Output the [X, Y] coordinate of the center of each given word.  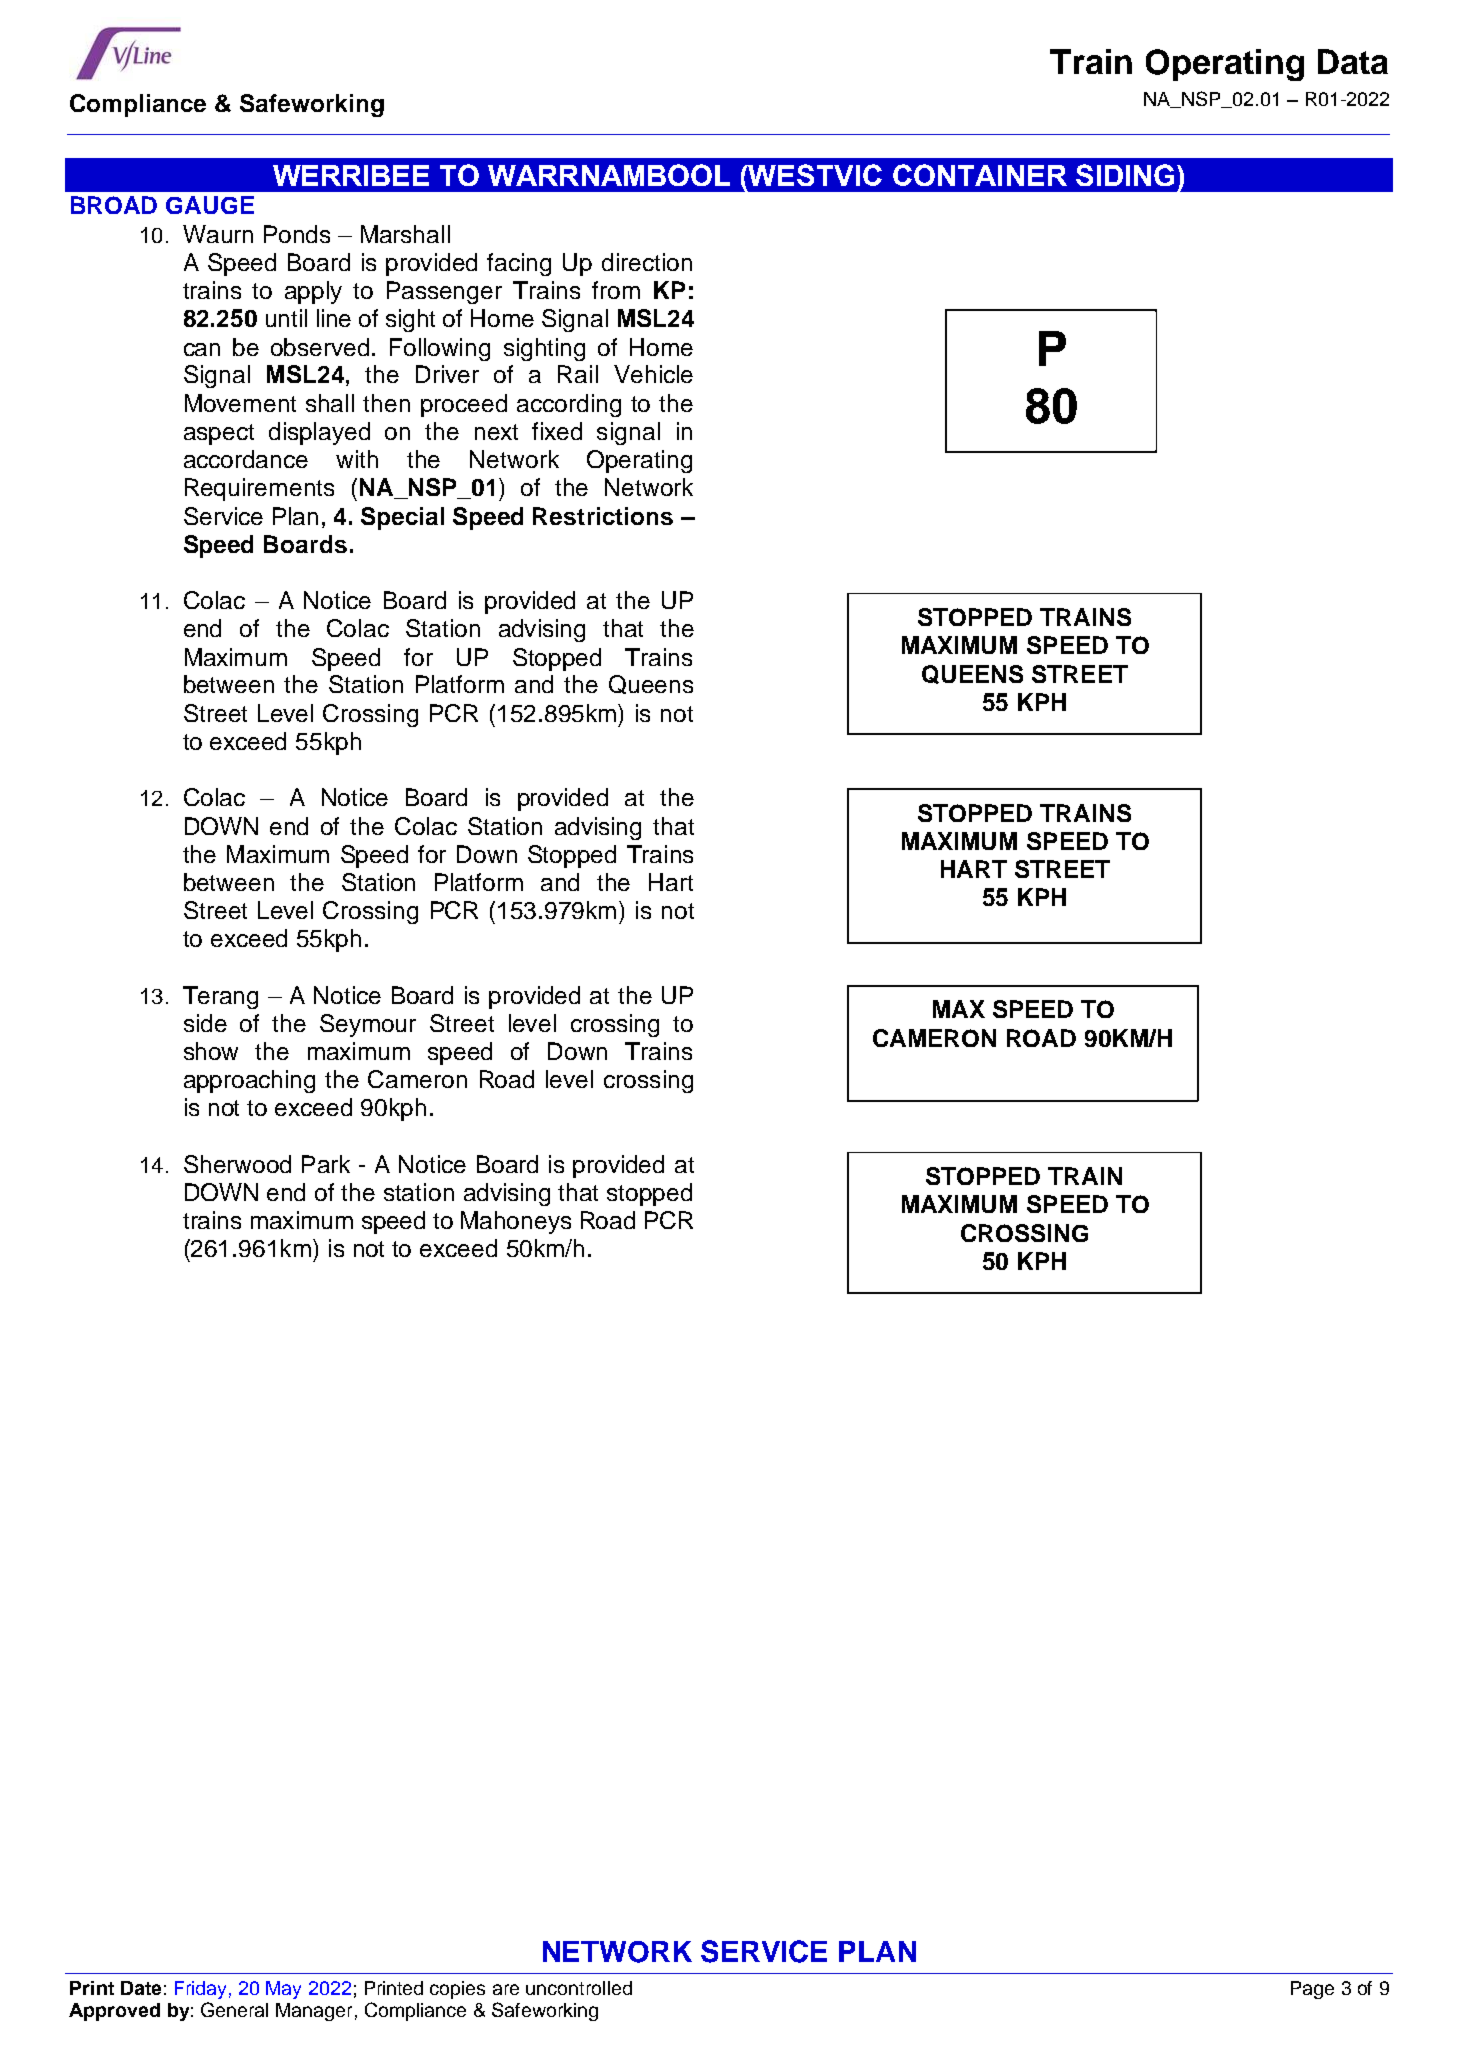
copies [457, 1990]
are [506, 1989]
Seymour [368, 1025]
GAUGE [210, 205]
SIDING [1125, 175]
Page [1312, 1990]
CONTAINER [980, 175]
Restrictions [603, 516]
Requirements [259, 489]
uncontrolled [579, 1988]
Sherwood [237, 1164]
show [211, 1051]
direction [647, 262]
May [283, 1990]
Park [326, 1164]
